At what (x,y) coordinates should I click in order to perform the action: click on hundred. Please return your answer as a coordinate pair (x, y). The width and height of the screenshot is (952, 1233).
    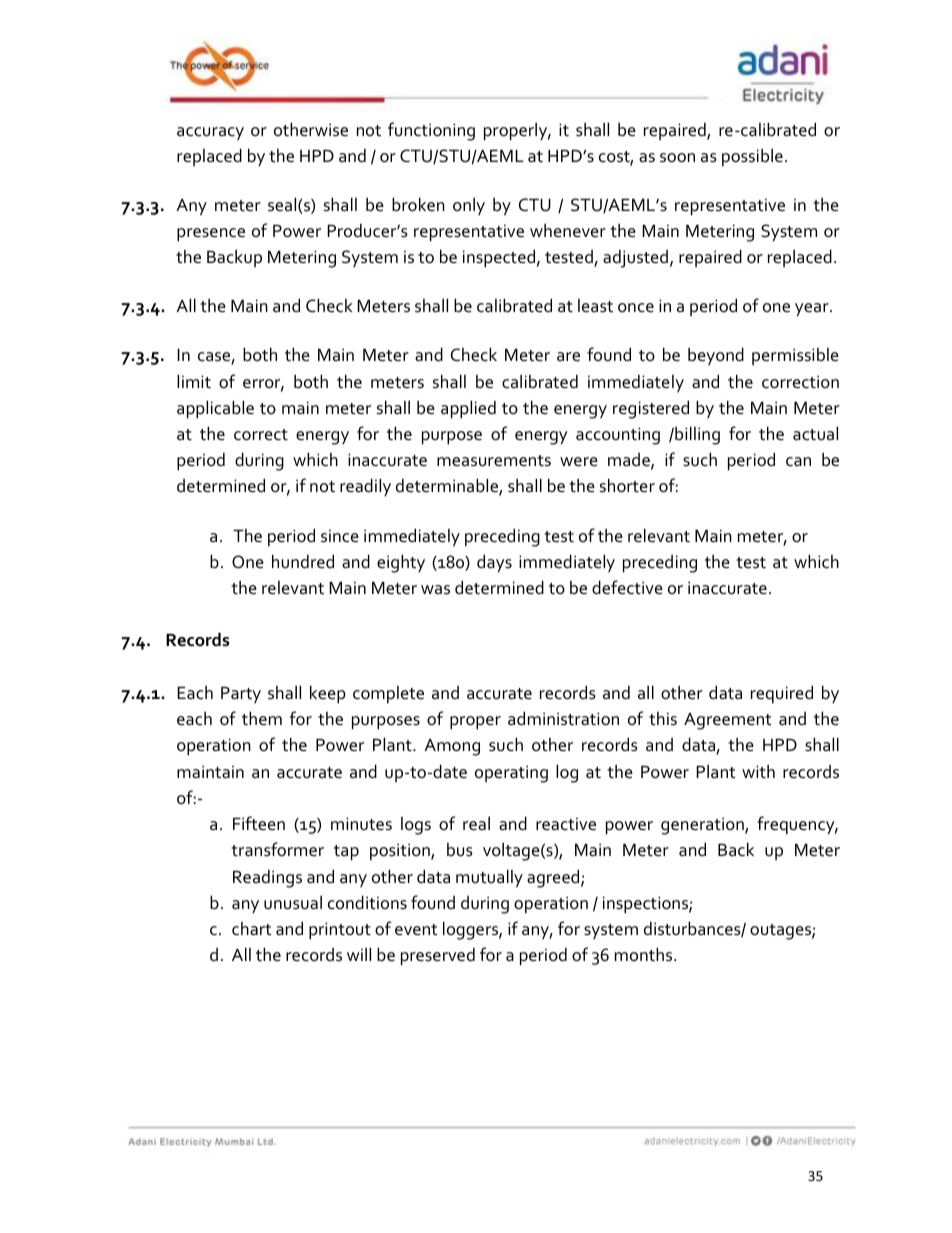
    Looking at the image, I should click on (303, 561).
